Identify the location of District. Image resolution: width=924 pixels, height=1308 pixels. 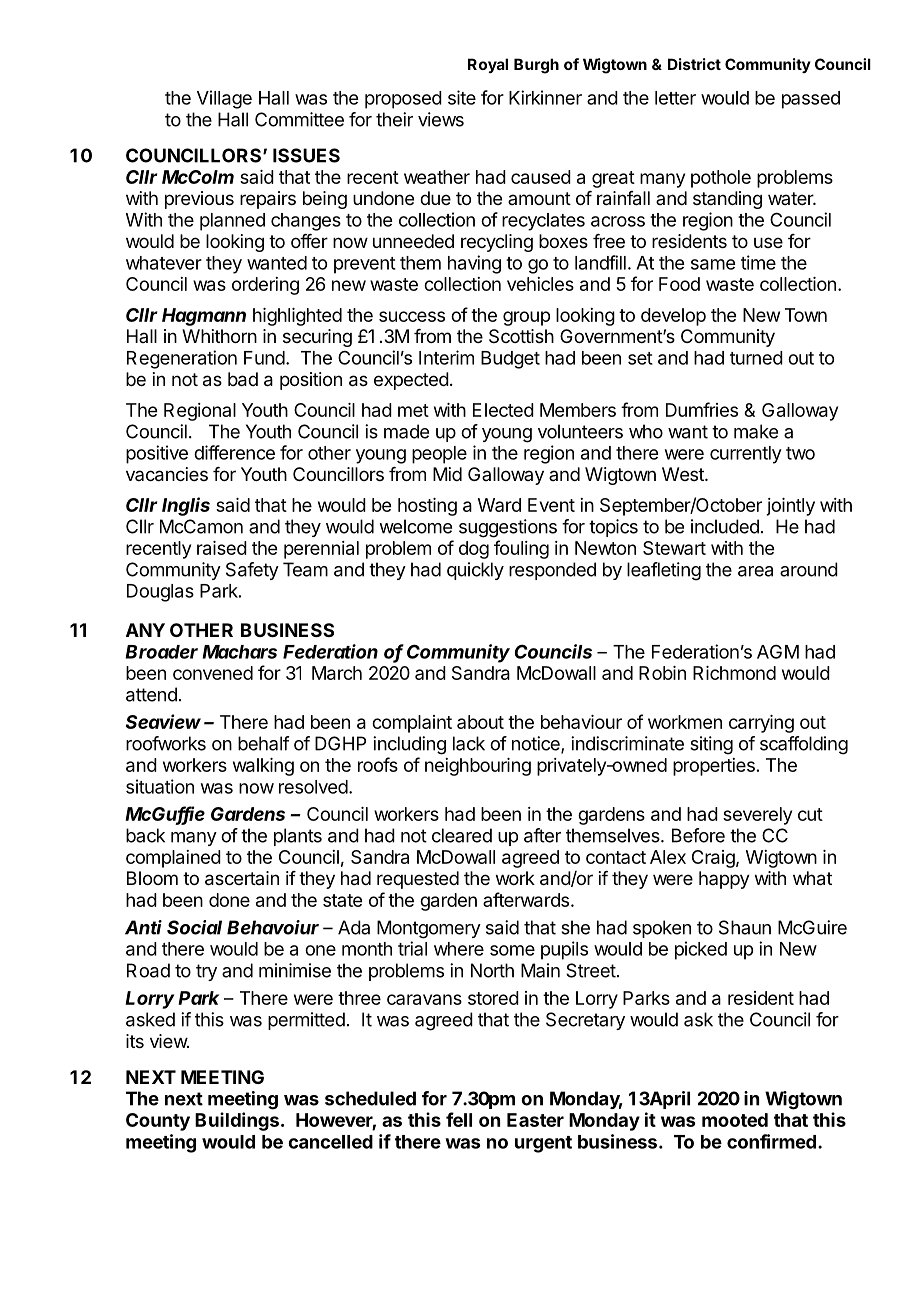
(694, 64).
